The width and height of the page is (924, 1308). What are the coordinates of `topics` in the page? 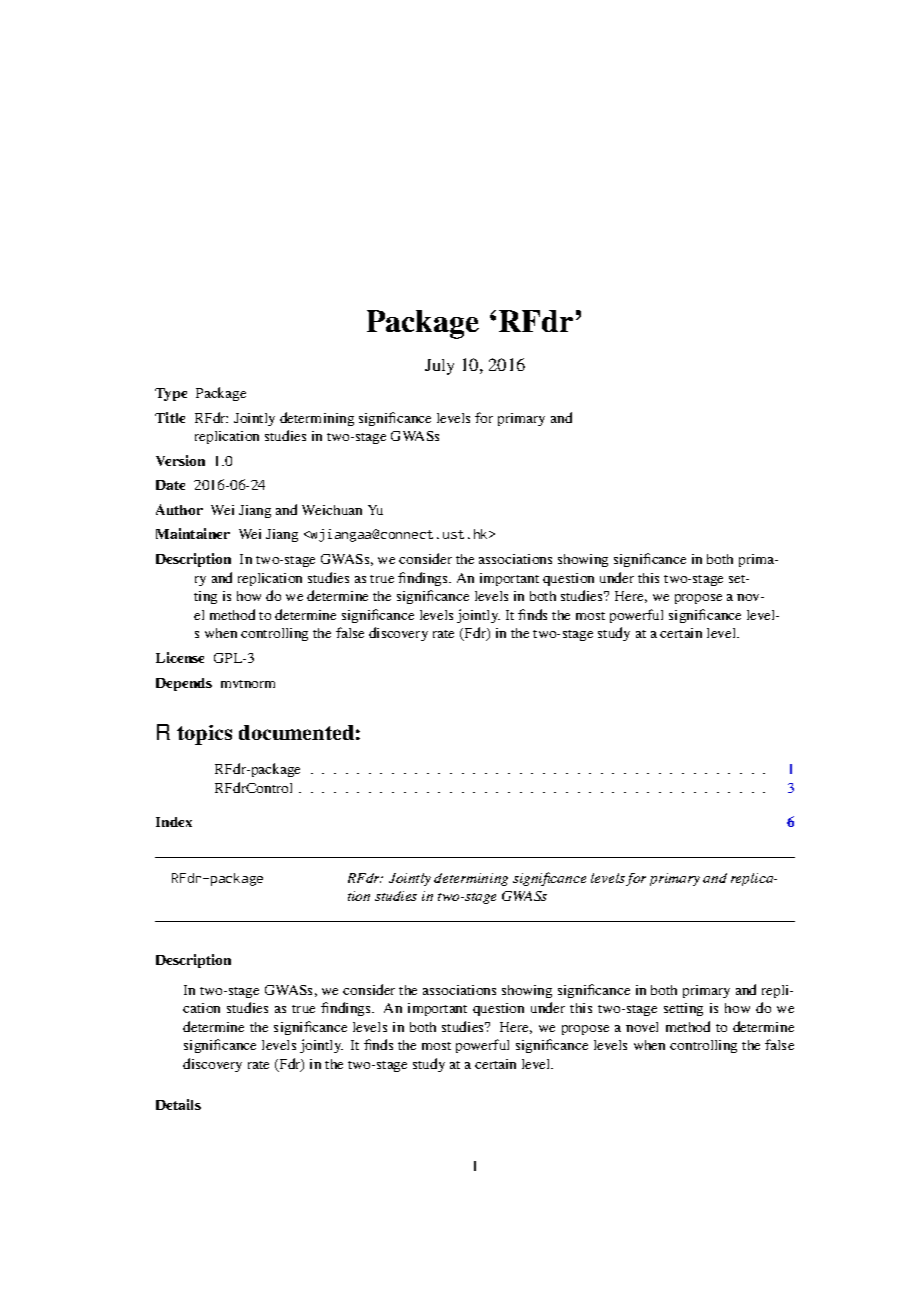 It's located at (204, 735).
